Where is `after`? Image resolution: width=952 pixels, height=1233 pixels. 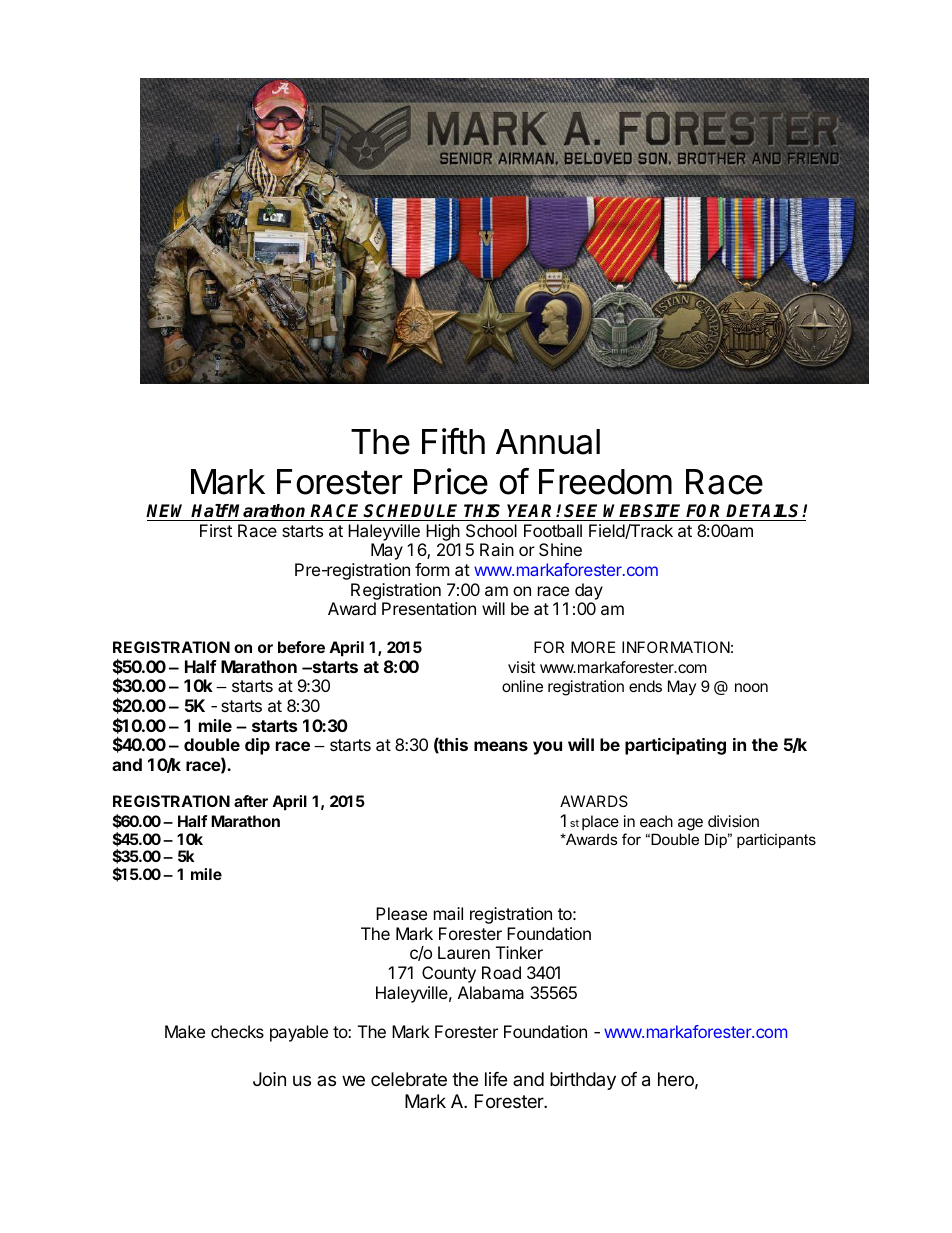 after is located at coordinates (251, 801).
